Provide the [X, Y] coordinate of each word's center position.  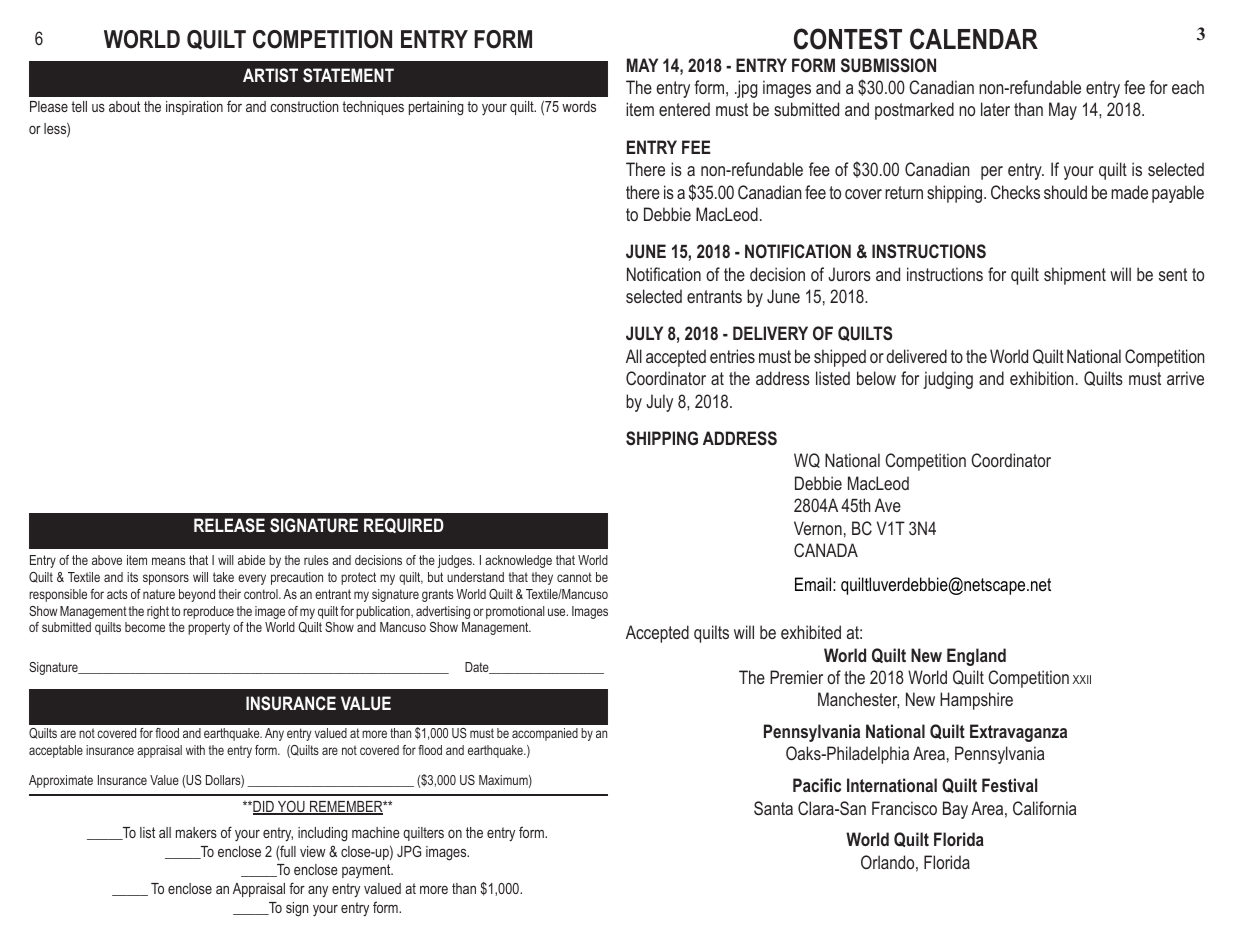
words [579, 106]
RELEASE [229, 525]
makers [196, 832]
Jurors [849, 274]
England [976, 657]
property [209, 628]
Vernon [818, 528]
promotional [515, 612]
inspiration [194, 108]
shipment [1075, 276]
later [995, 109]
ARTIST [270, 75]
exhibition [1041, 378]
